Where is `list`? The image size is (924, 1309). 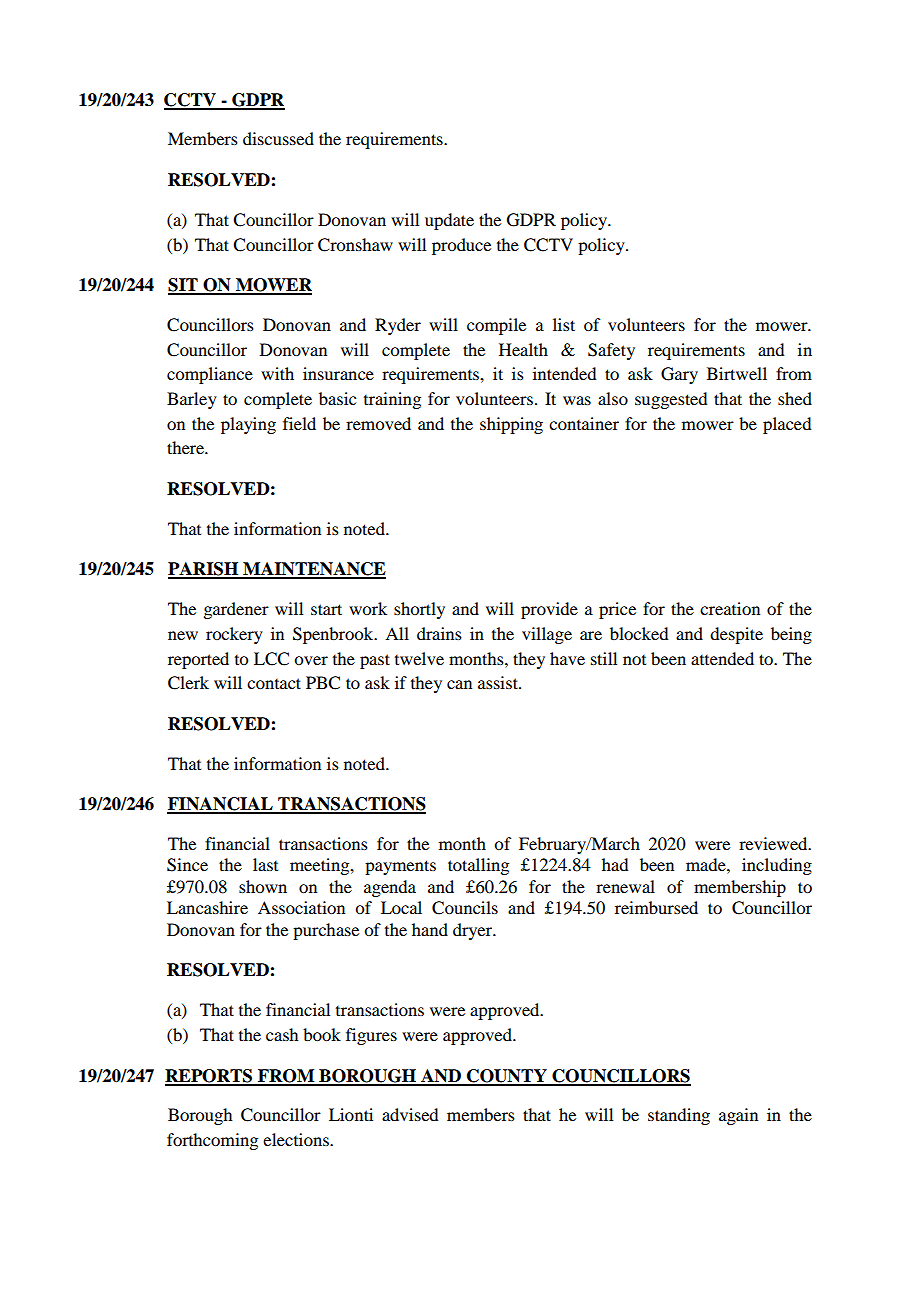
list is located at coordinates (564, 324).
